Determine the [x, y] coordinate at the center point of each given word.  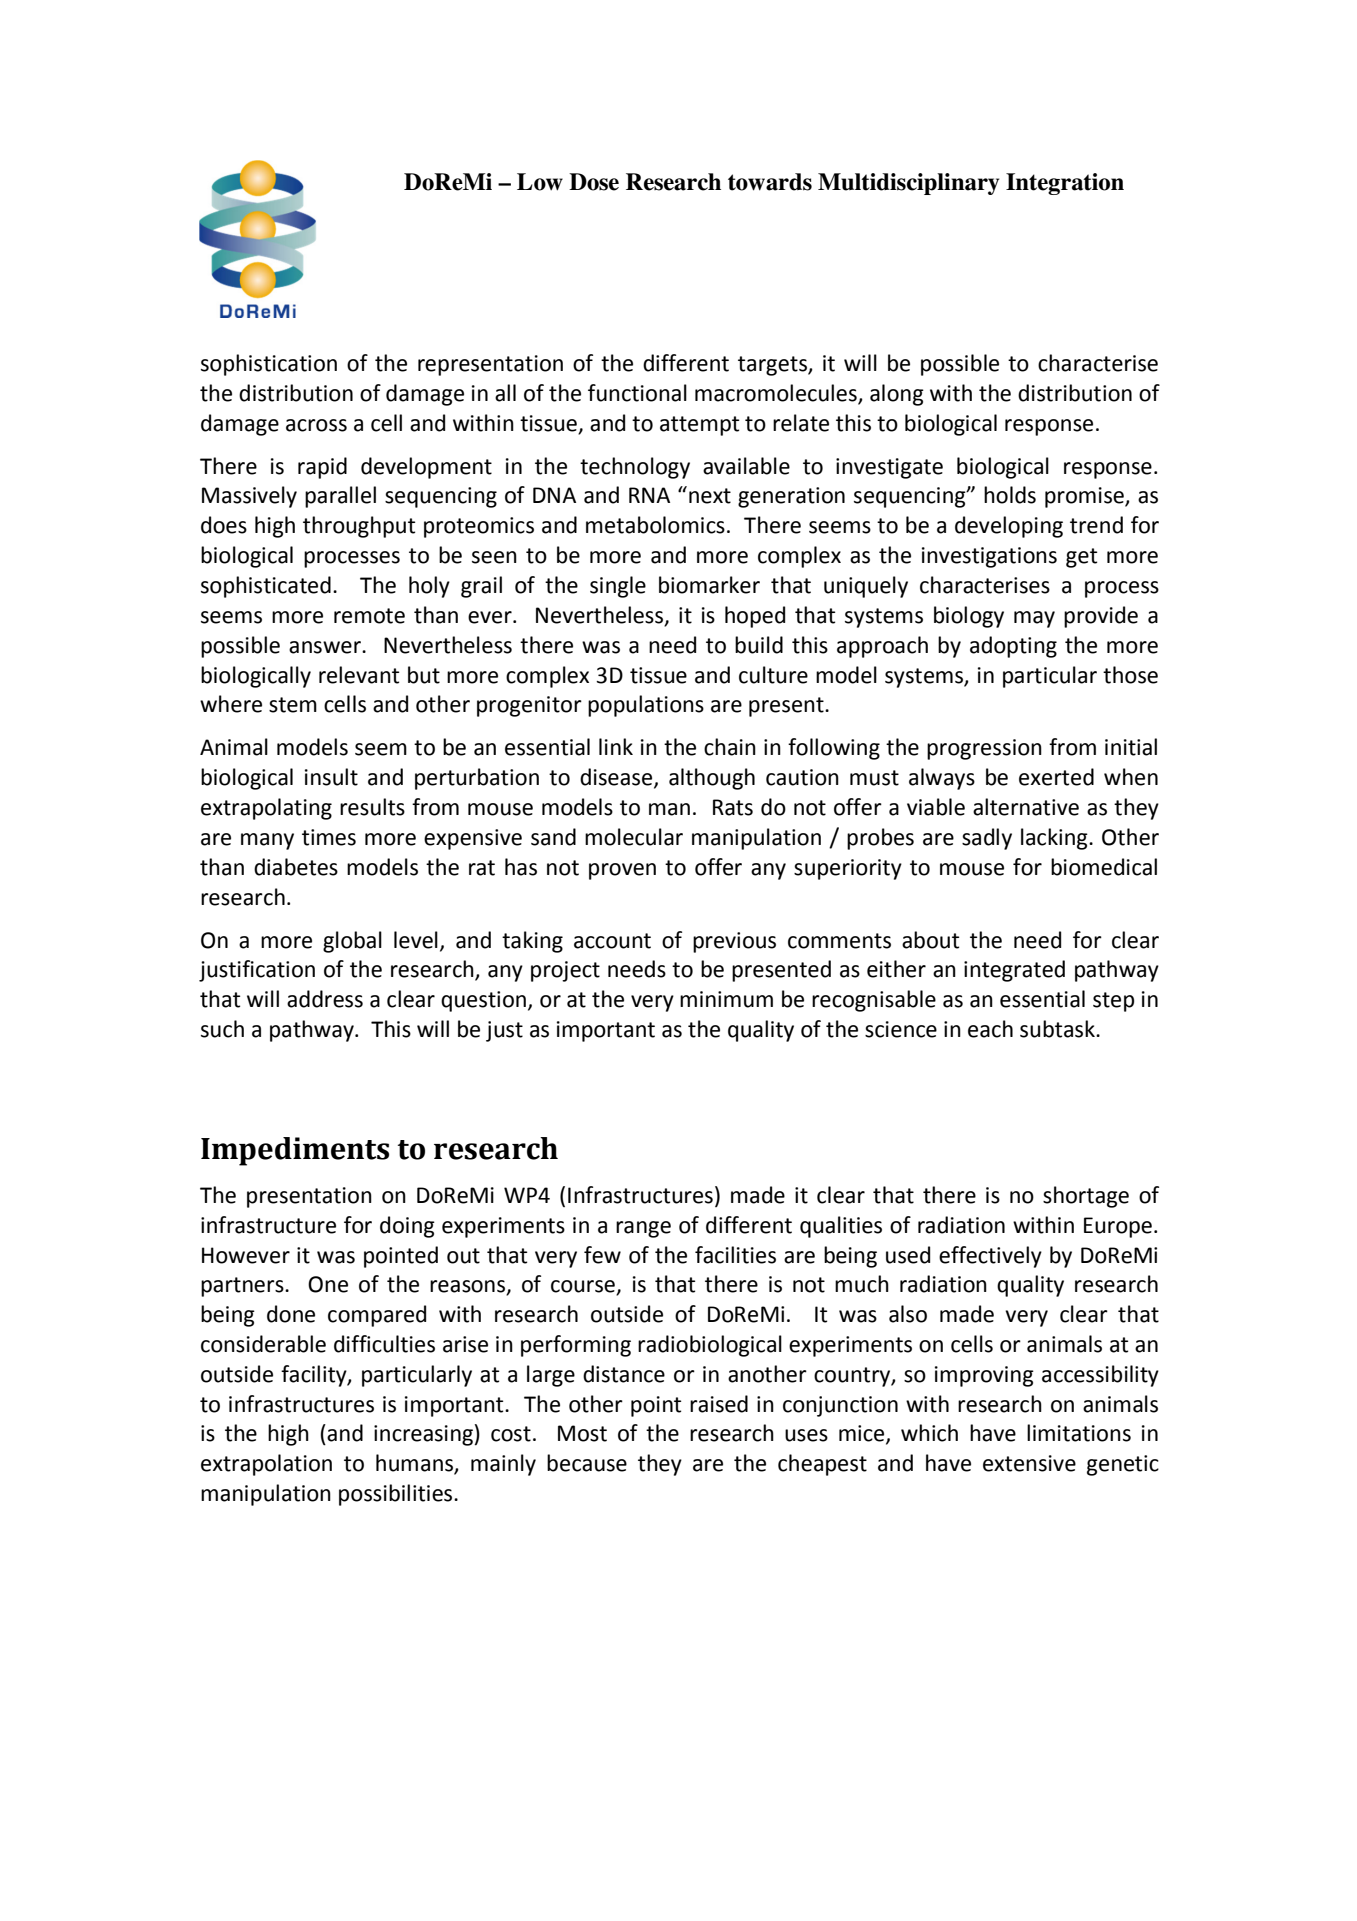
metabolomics [655, 525]
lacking [1055, 839]
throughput [359, 527]
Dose [594, 182]
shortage [1086, 1197]
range [643, 1229]
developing [1009, 527]
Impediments [295, 1151]
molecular [634, 837]
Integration [1065, 184]
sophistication [269, 365]
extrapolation [266, 1465]
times [329, 837]
